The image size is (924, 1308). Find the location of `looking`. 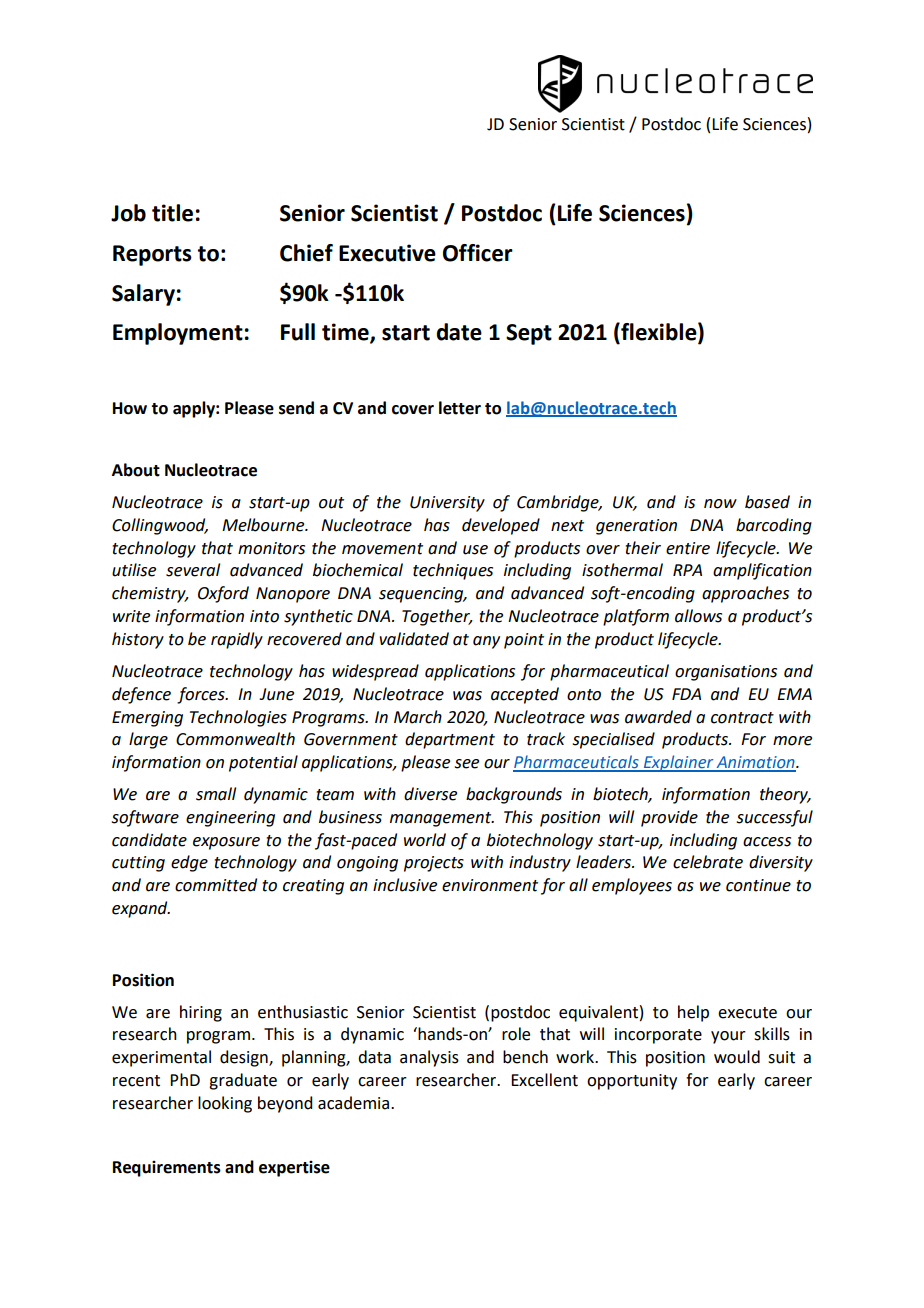

looking is located at coordinates (225, 1104).
